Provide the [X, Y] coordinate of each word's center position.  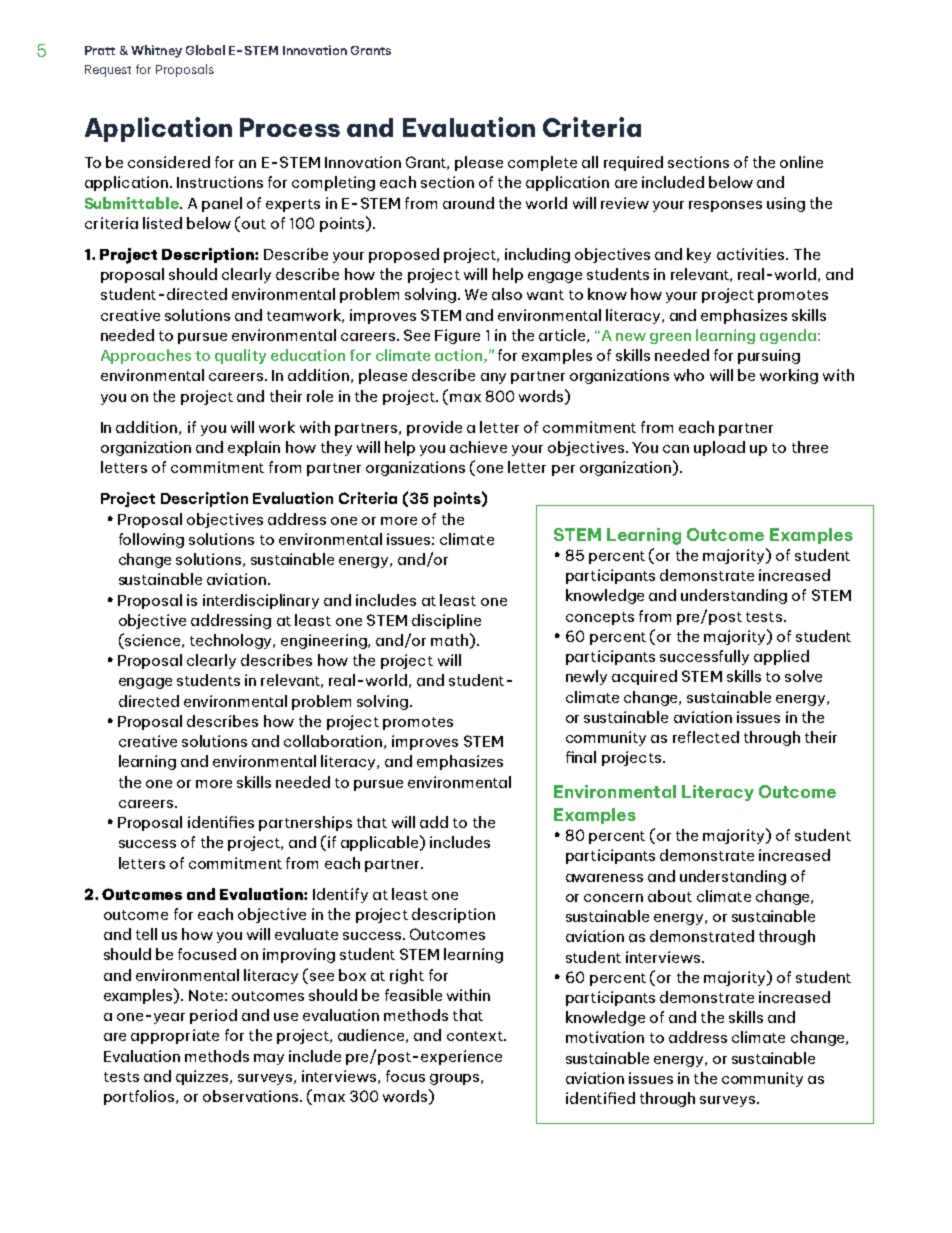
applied [781, 657]
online [801, 162]
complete [542, 163]
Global [205, 50]
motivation [605, 1037]
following [151, 540]
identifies [221, 822]
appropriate [175, 1036]
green [670, 338]
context [476, 1036]
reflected [706, 737]
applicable [381, 843]
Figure [457, 336]
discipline [446, 621]
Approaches [146, 356]
